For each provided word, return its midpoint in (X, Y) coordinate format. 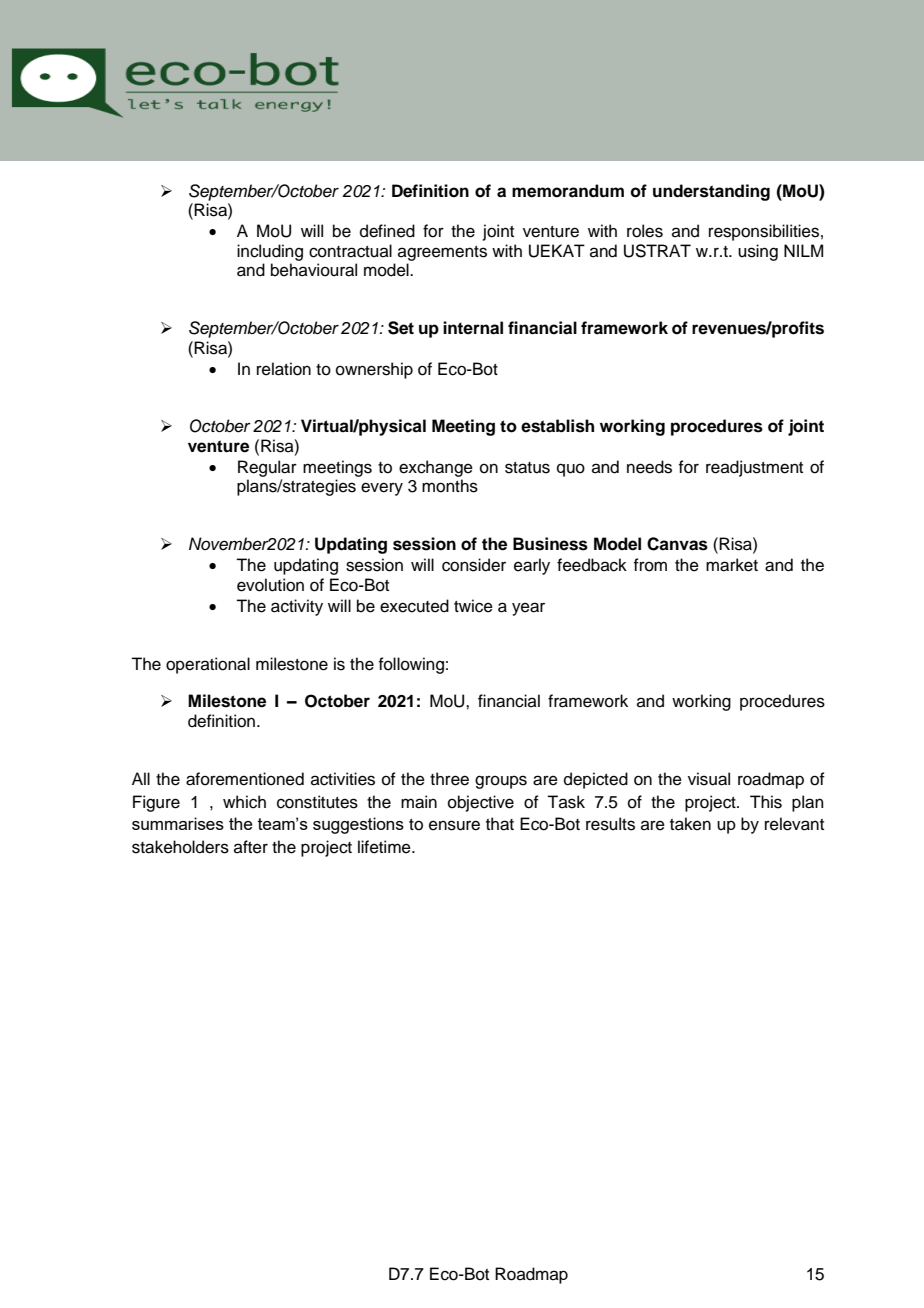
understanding (711, 192)
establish (557, 426)
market (732, 565)
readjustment (754, 468)
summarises (178, 823)
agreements (442, 253)
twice (473, 606)
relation (284, 369)
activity (297, 607)
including (270, 252)
